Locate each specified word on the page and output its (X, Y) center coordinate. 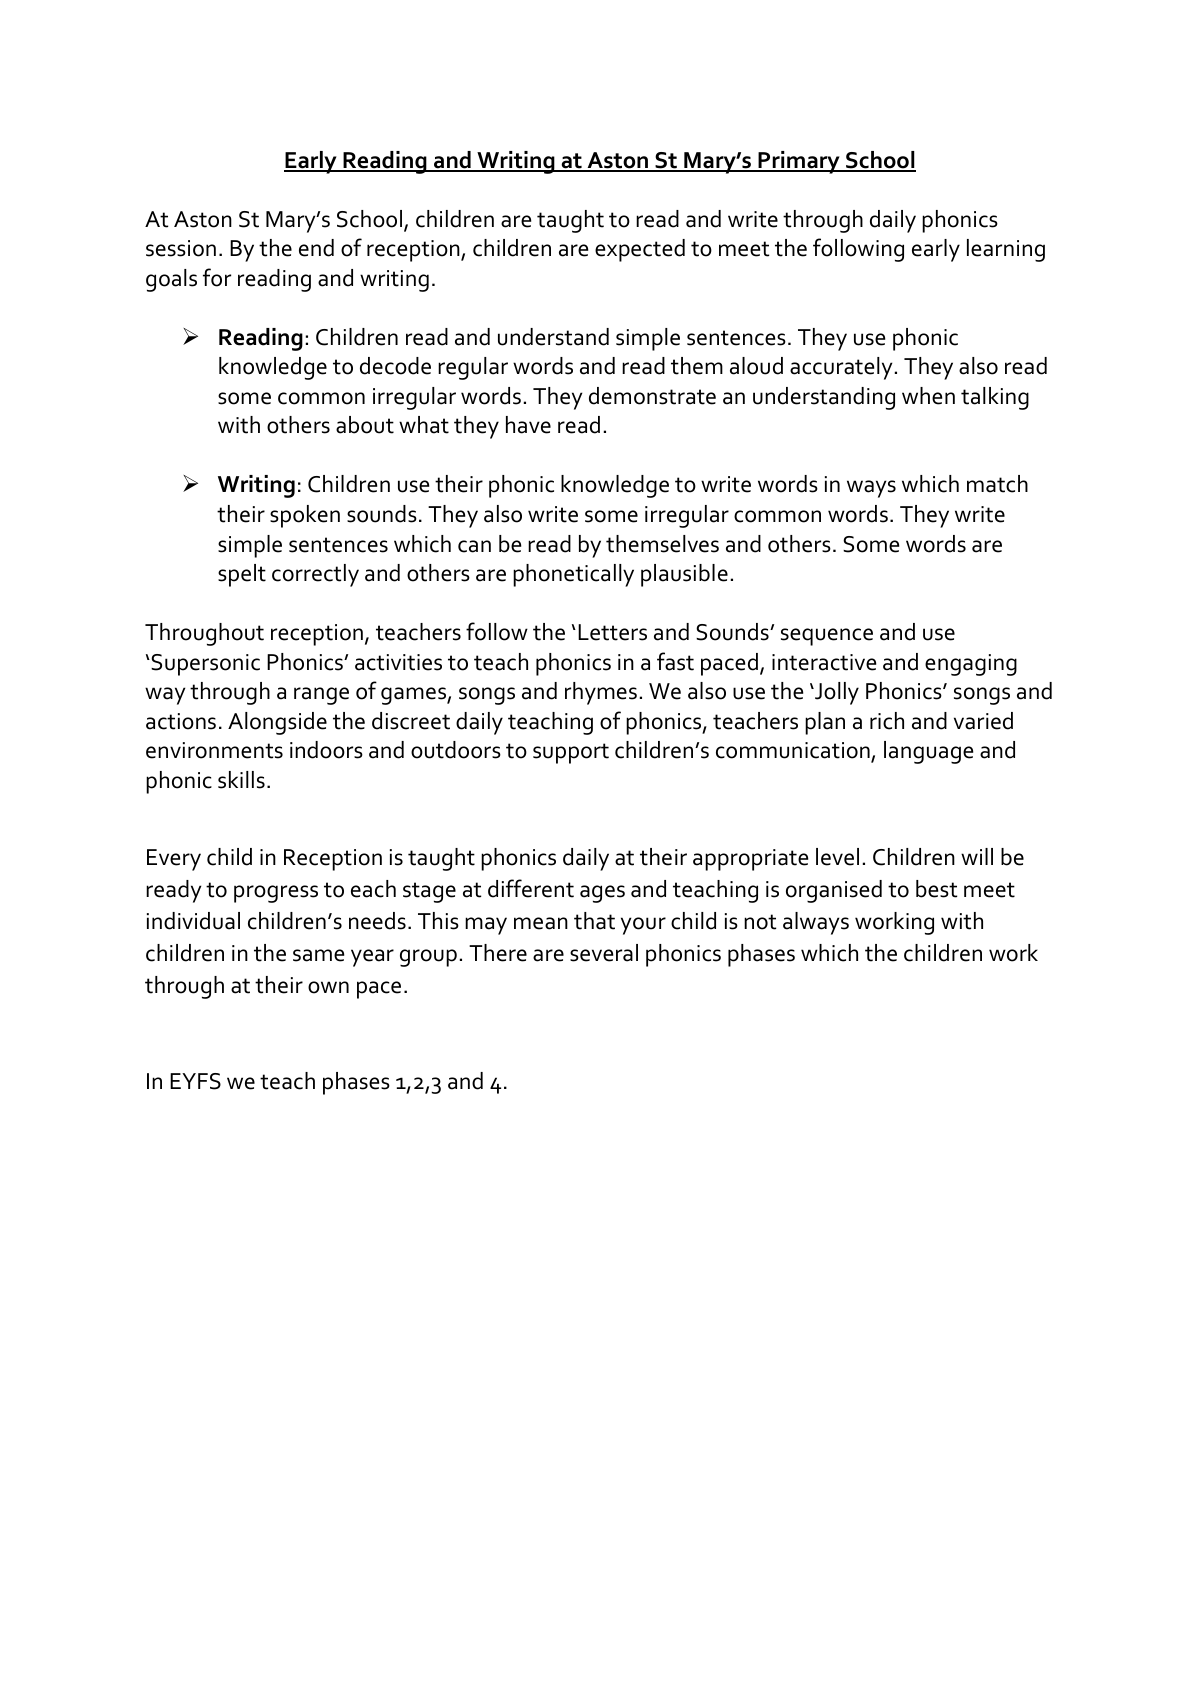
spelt (242, 575)
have (528, 425)
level (837, 857)
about (365, 425)
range (321, 696)
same (318, 955)
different (531, 888)
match (997, 484)
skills (241, 780)
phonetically (573, 575)
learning (1006, 250)
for (217, 277)
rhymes (601, 693)
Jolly (836, 693)
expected (640, 250)
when (928, 396)
